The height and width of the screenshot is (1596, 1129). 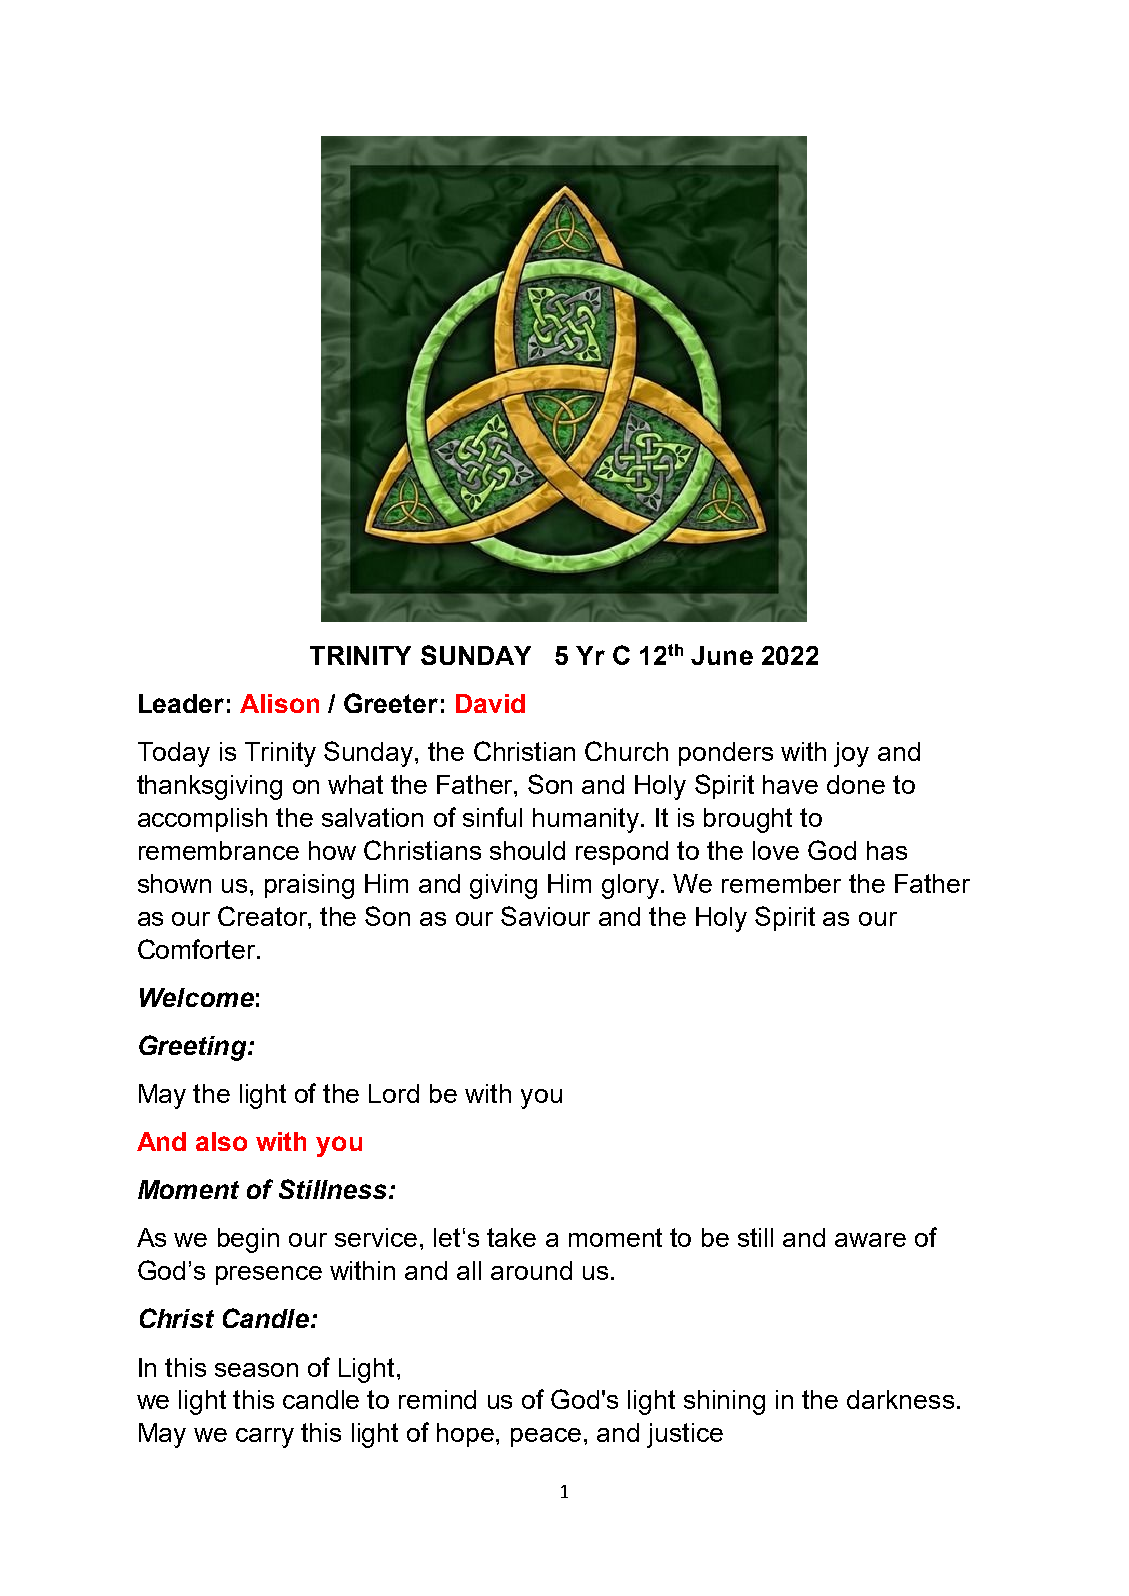 What do you see at coordinates (194, 1048) in the screenshot?
I see `Greeting` at bounding box center [194, 1048].
